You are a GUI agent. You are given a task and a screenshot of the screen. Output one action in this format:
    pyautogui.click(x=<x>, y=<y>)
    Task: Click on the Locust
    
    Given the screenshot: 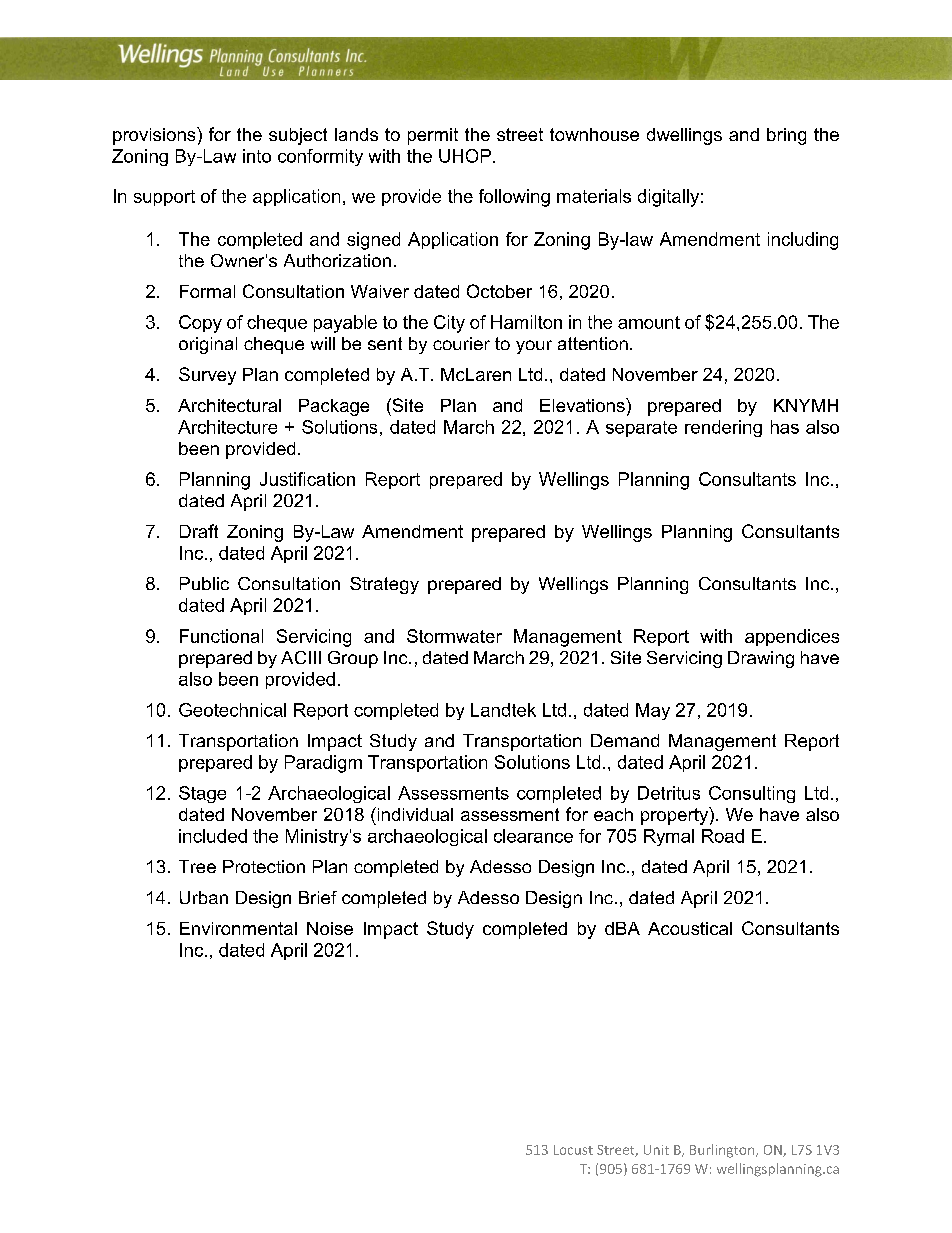 What is the action you would take?
    pyautogui.click(x=573, y=1150)
